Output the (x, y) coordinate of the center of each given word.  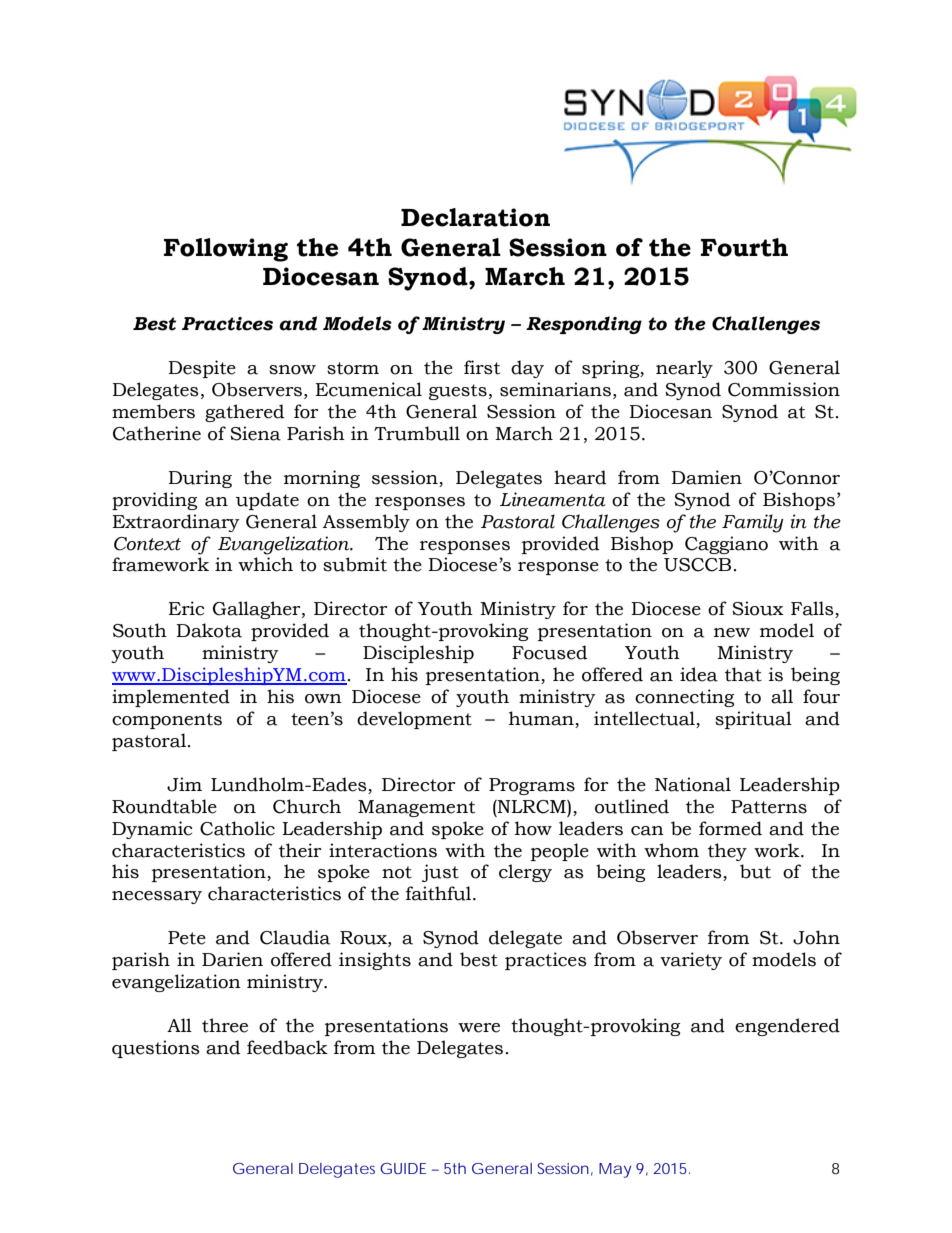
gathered (244, 413)
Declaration (475, 217)
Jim (184, 784)
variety (691, 961)
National (693, 784)
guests (458, 392)
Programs (532, 786)
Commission (784, 389)
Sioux (758, 608)
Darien (232, 959)
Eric (186, 608)
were (479, 1028)
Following (226, 250)
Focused (549, 652)
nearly (684, 369)
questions (156, 1049)
